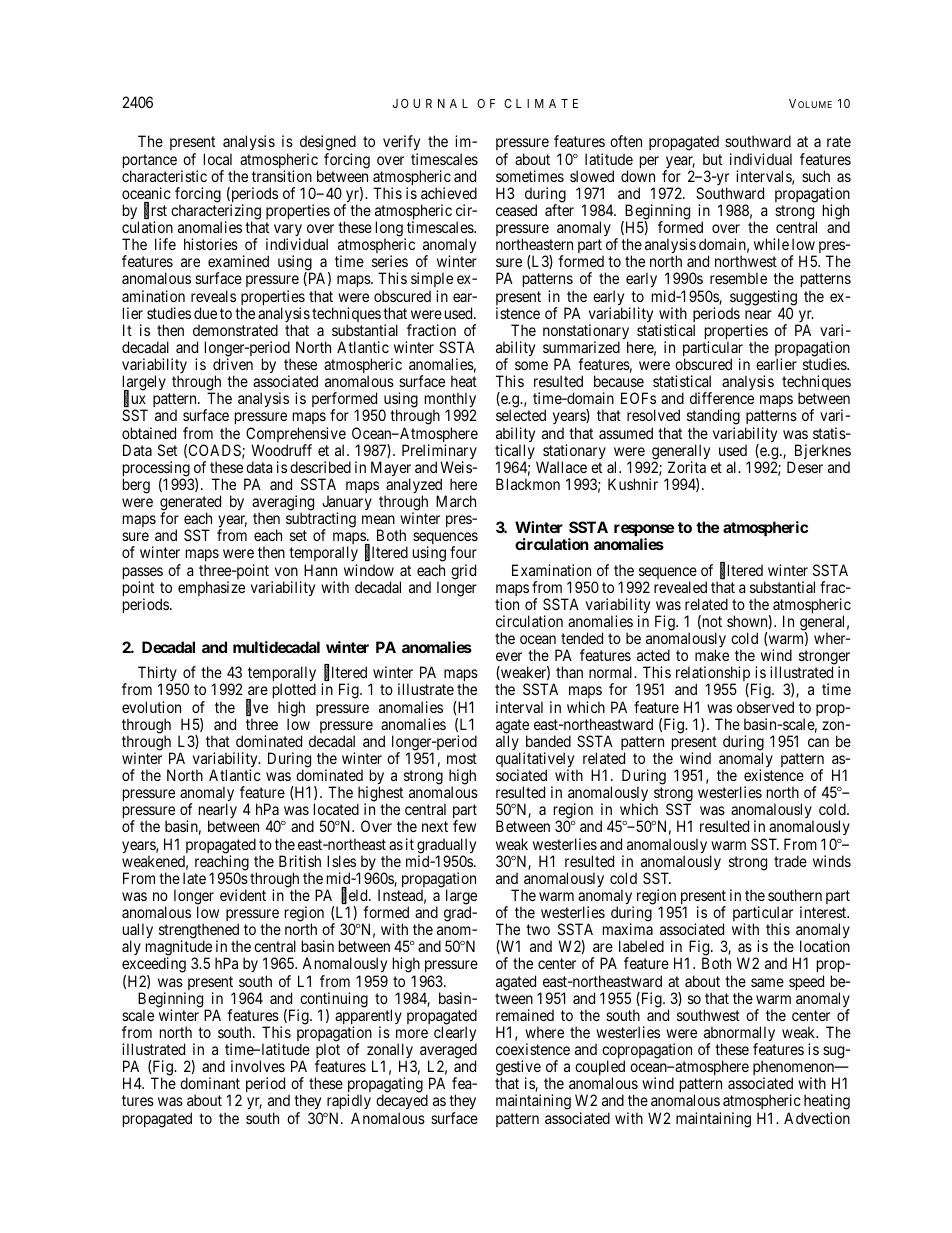  I want to click on averaged, so click(448, 1052).
